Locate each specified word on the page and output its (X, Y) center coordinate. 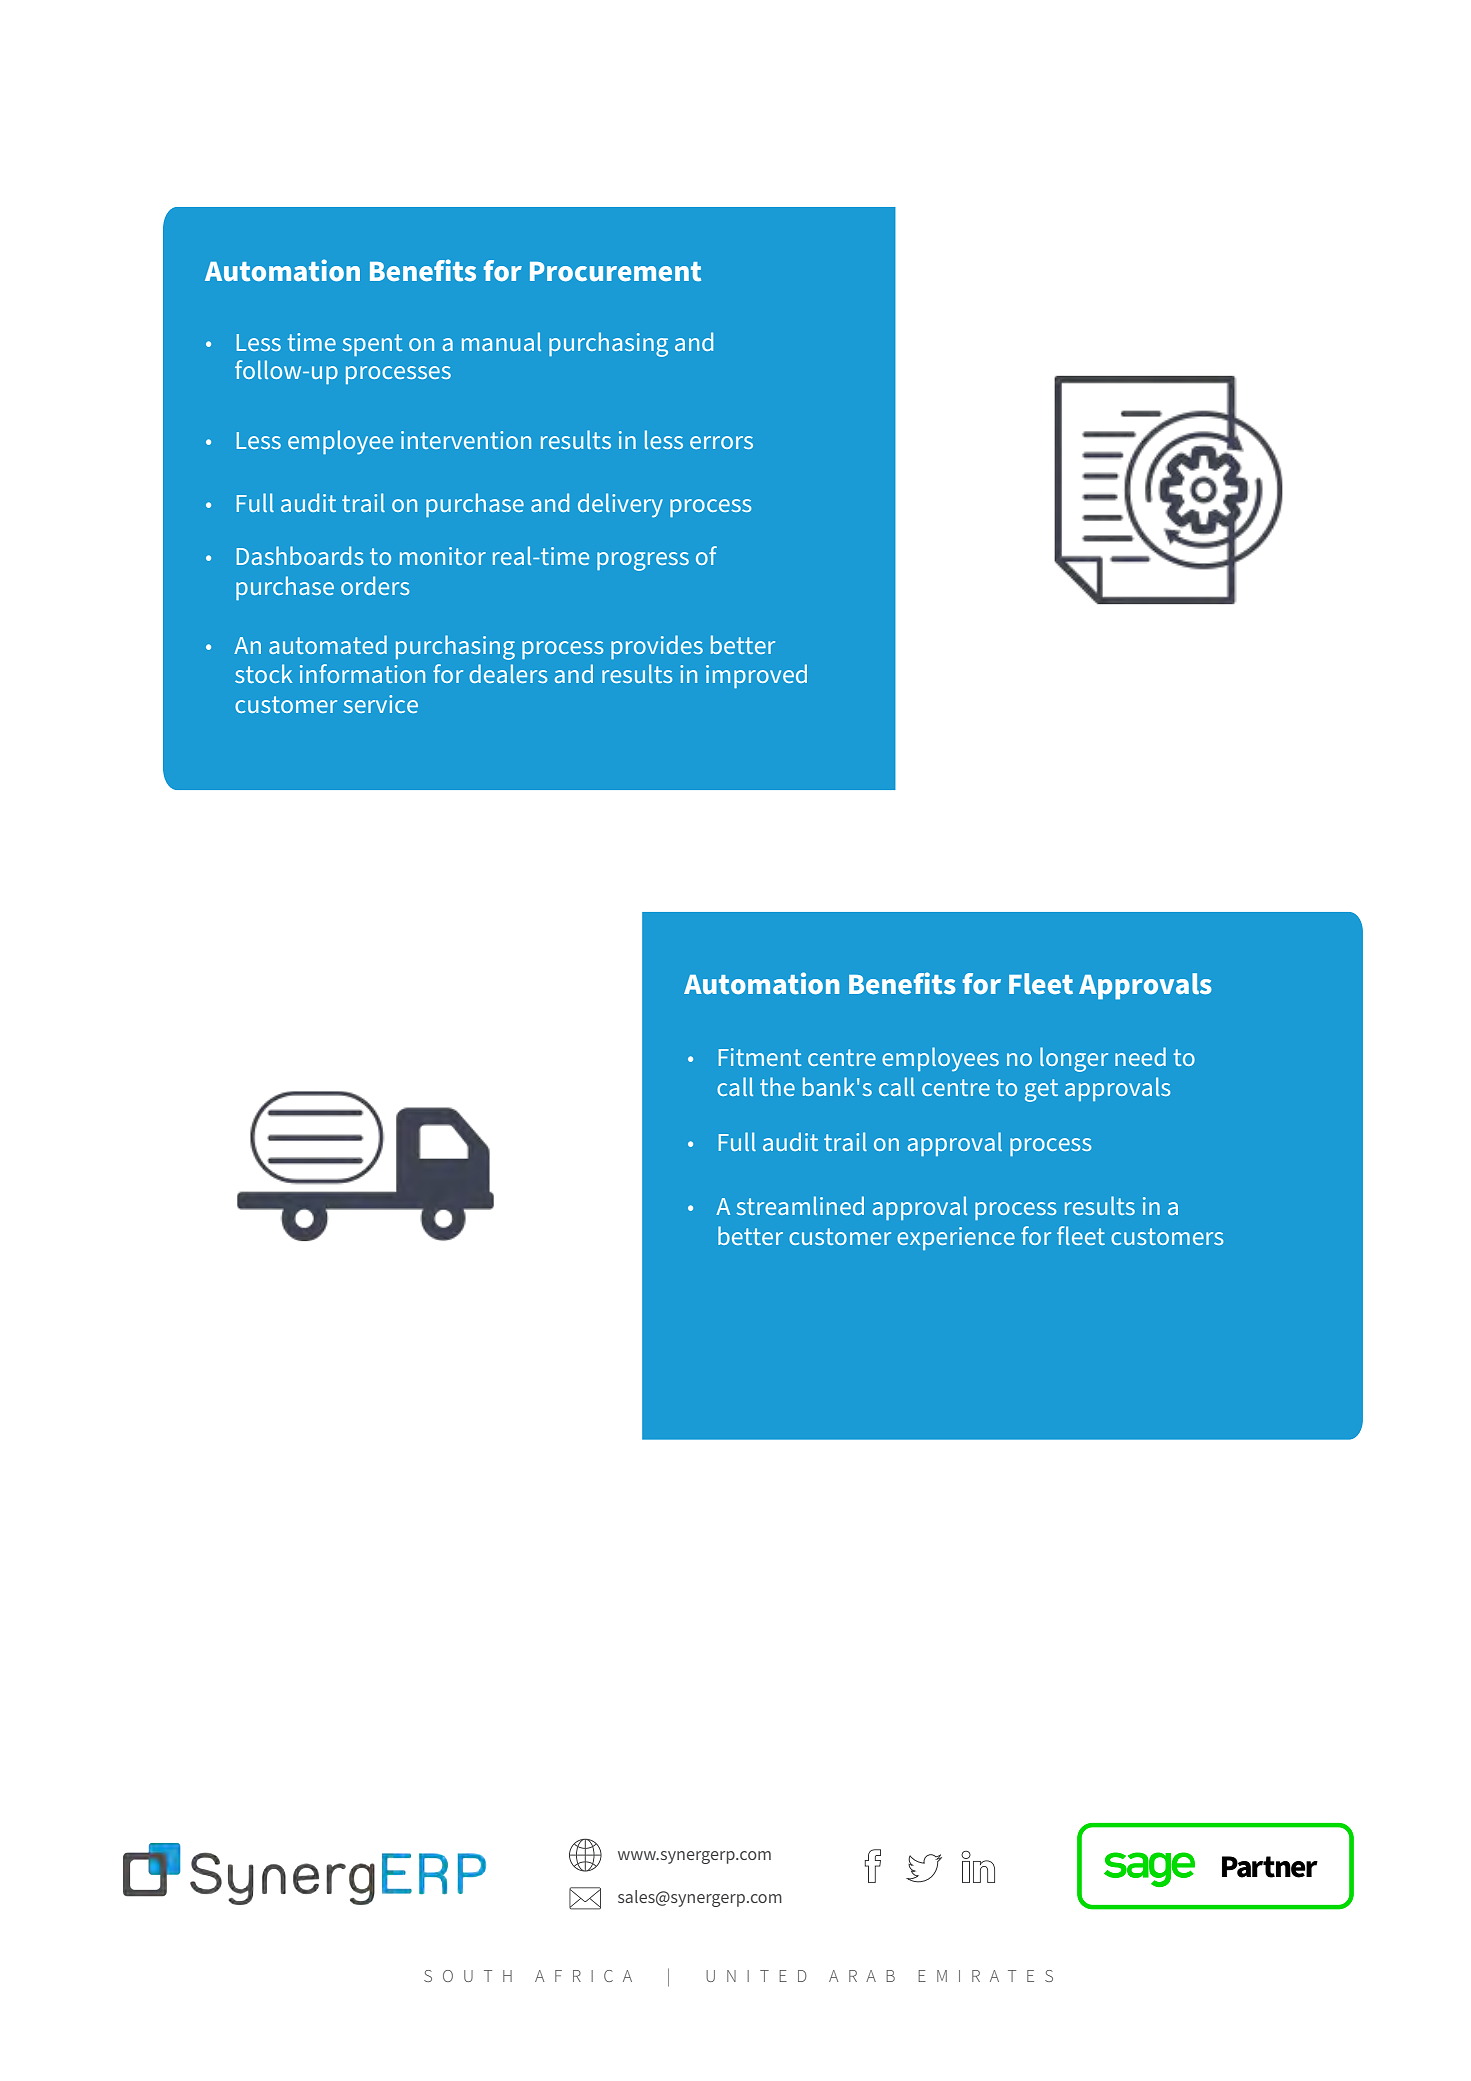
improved (756, 676)
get (1041, 1090)
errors (721, 442)
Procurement (615, 271)
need (1140, 1056)
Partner (1270, 1867)
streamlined (800, 1205)
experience (956, 1238)
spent (372, 345)
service (380, 704)
